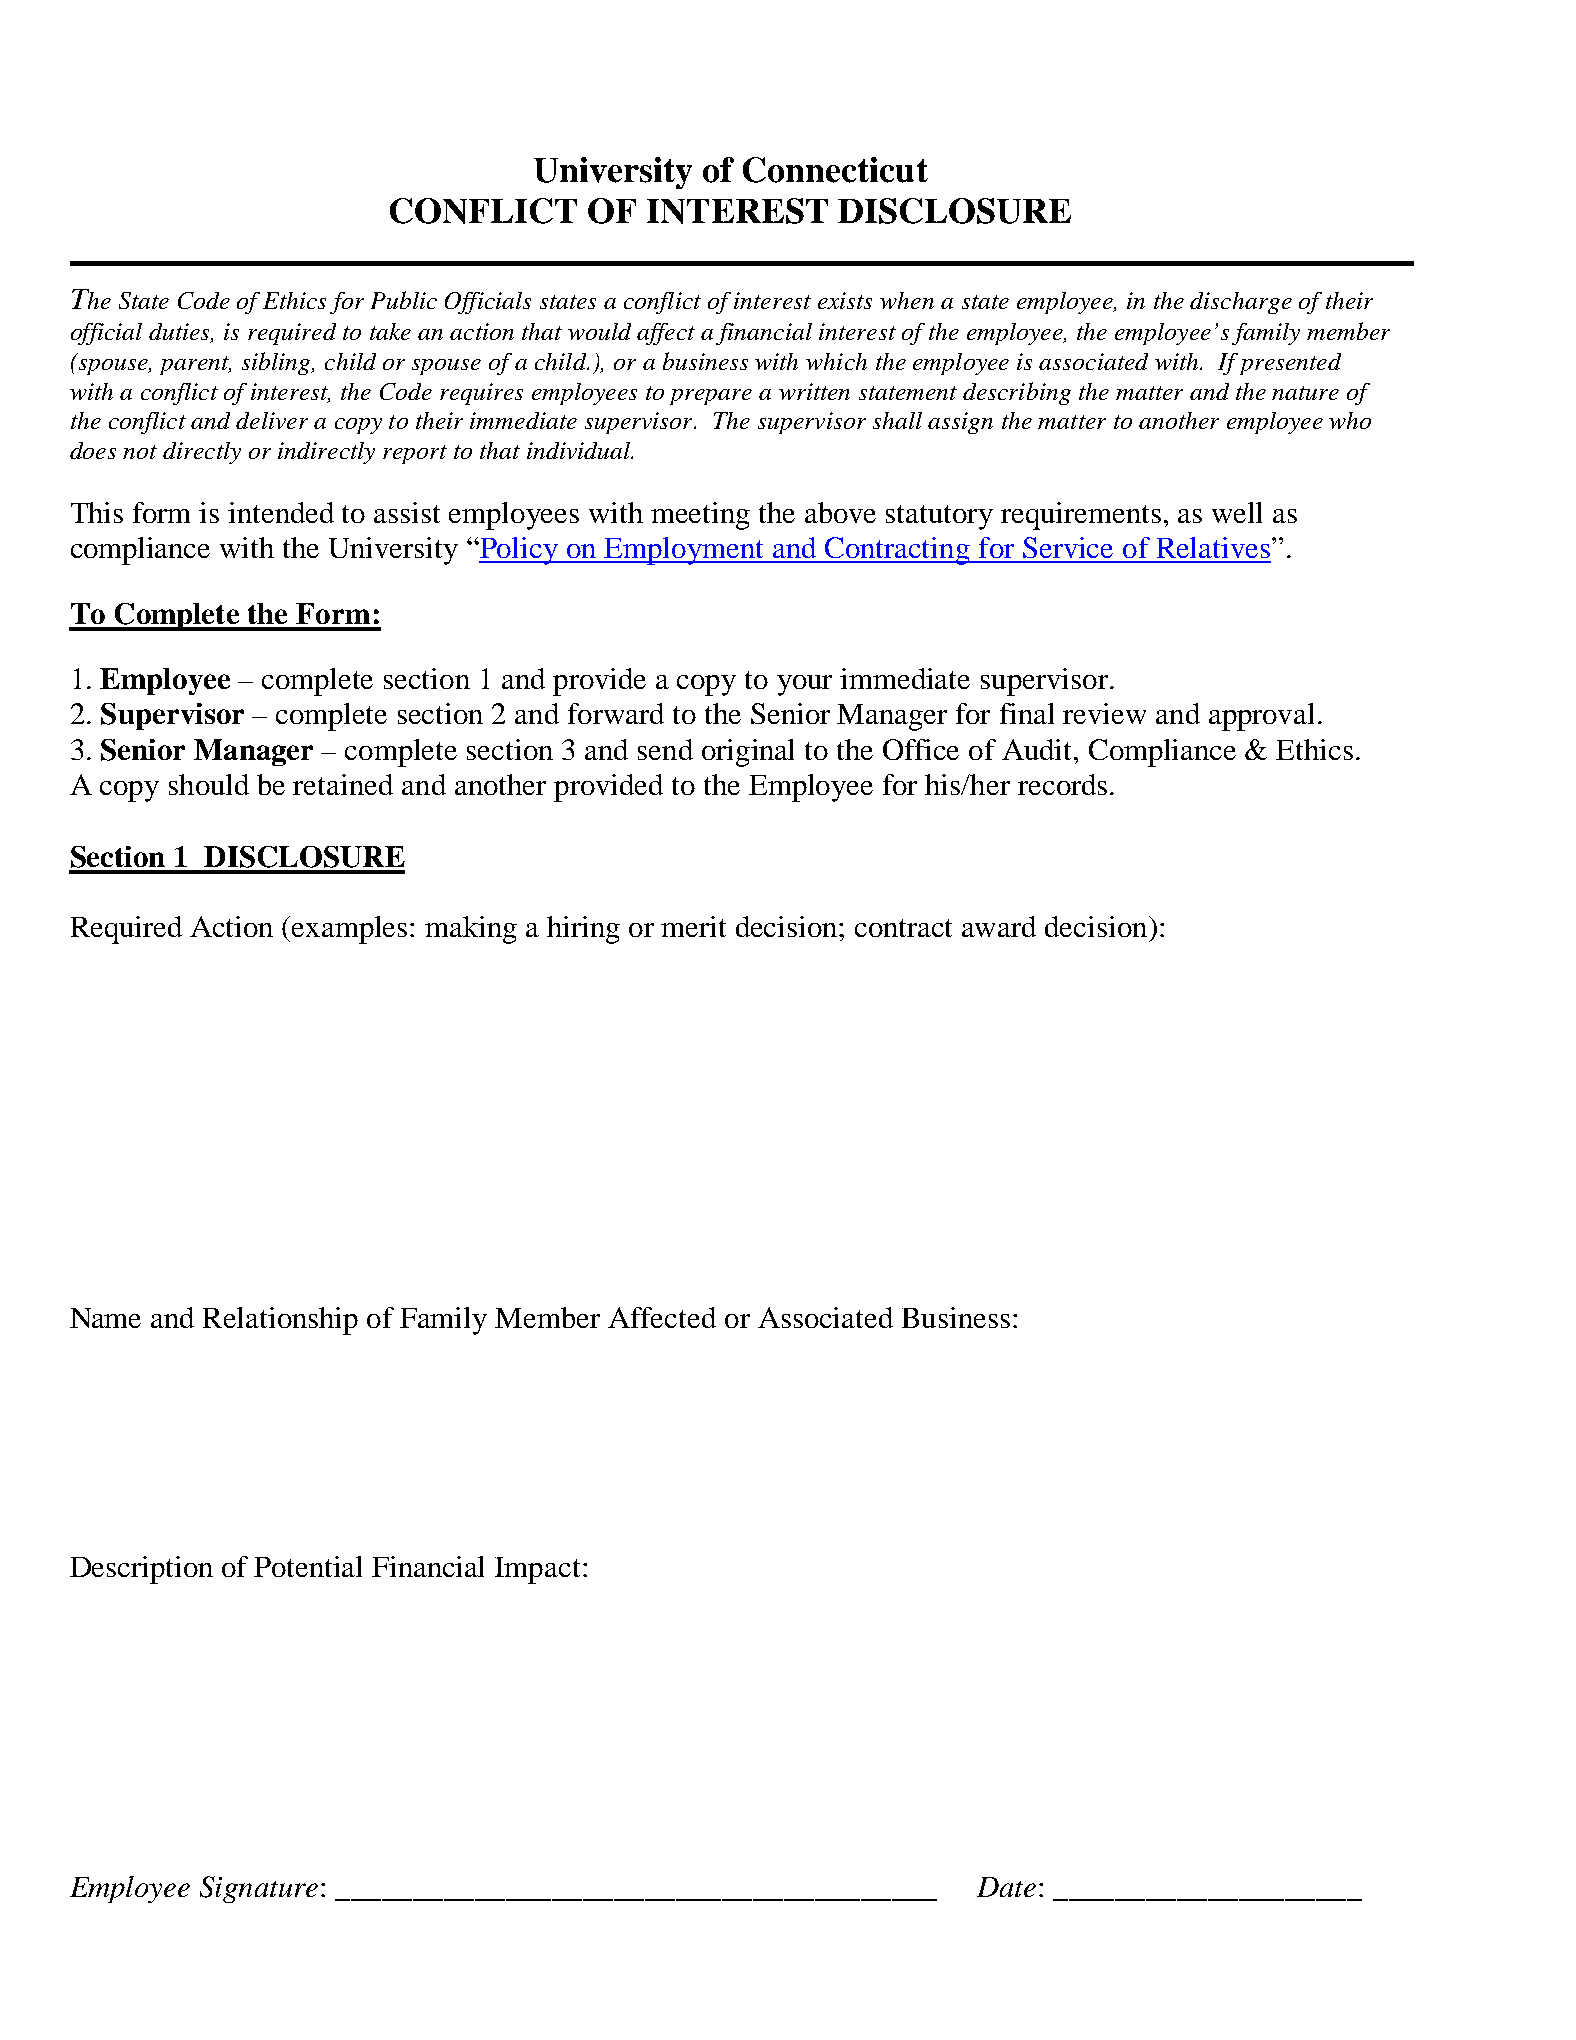 The image size is (1576, 2040). I want to click on award, so click(999, 926).
